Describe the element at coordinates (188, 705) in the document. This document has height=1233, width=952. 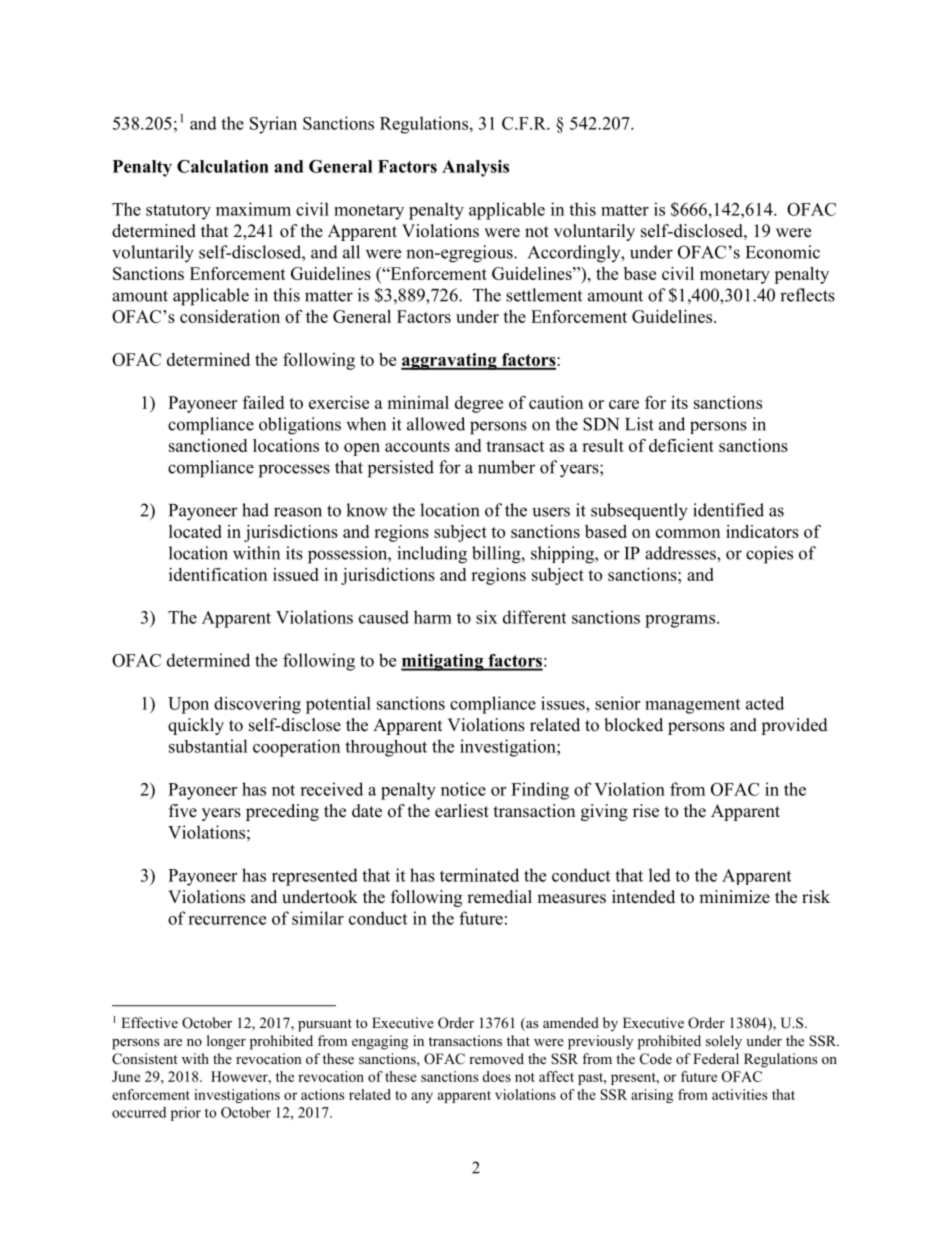
I see `Upon` at that location.
